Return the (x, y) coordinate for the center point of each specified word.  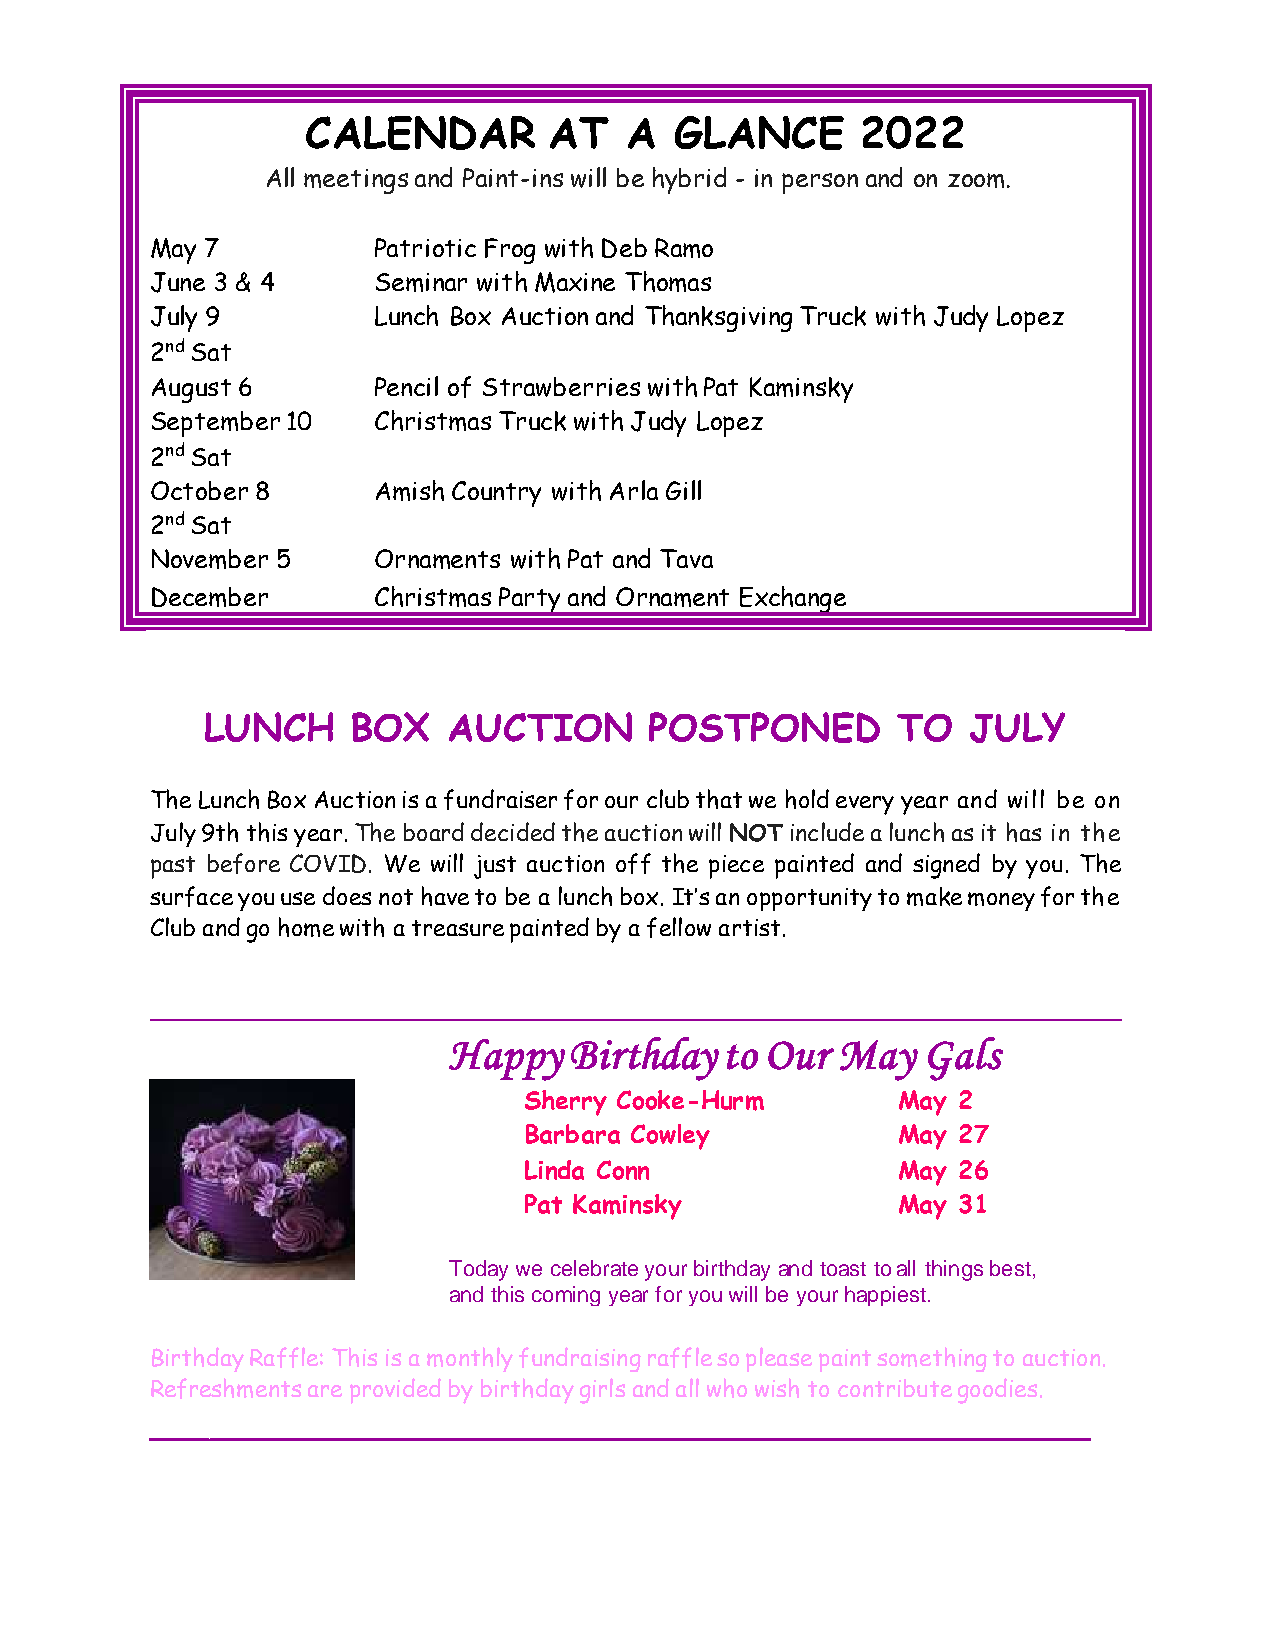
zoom (976, 180)
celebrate (594, 1268)
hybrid (689, 180)
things (954, 1270)
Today (478, 1270)
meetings (356, 181)
